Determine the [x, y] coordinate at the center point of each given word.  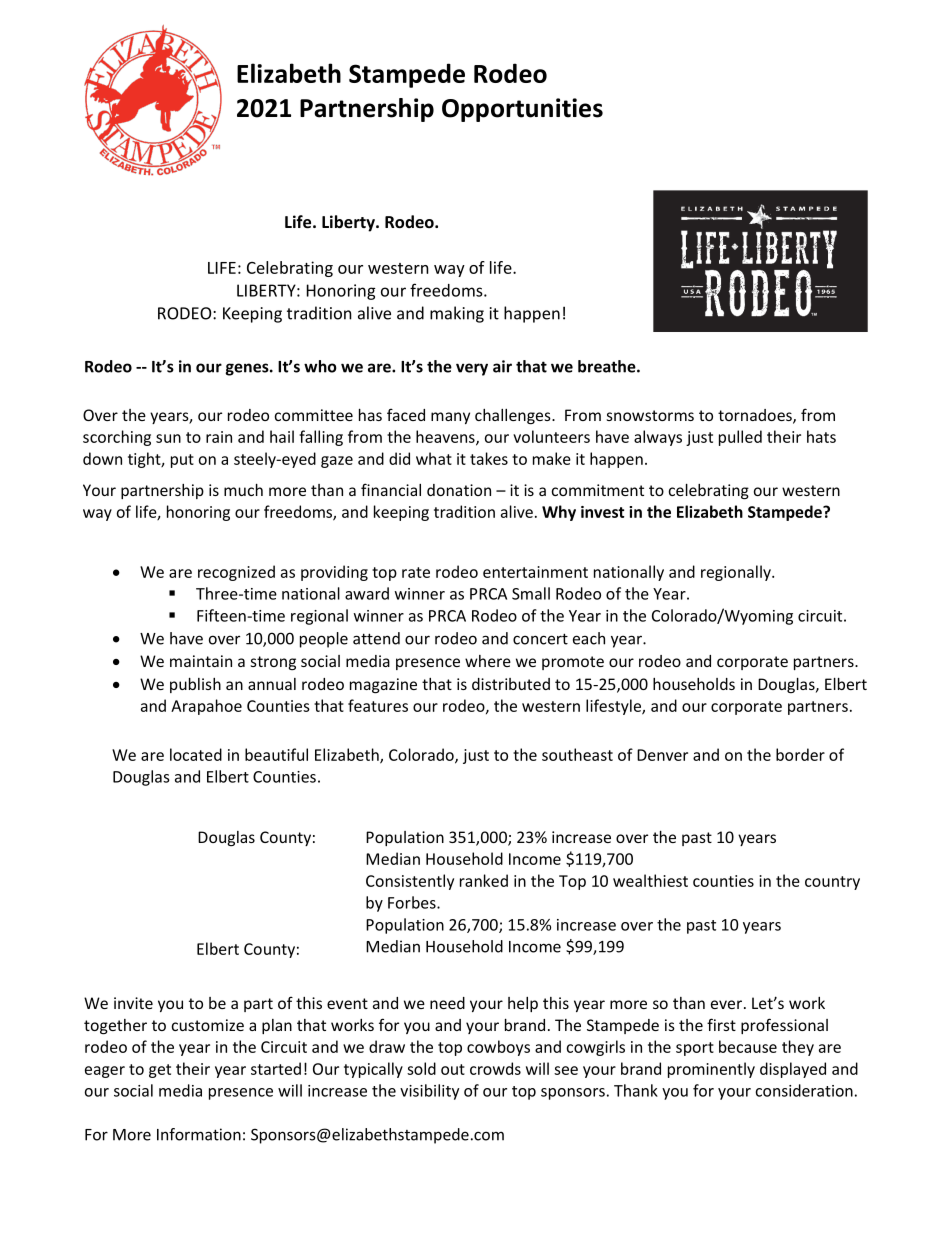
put [182, 461]
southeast [577, 754]
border [800, 754]
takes [489, 458]
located [196, 754]
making [457, 314]
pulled [740, 438]
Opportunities [522, 110]
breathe [608, 366]
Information [199, 1134]
